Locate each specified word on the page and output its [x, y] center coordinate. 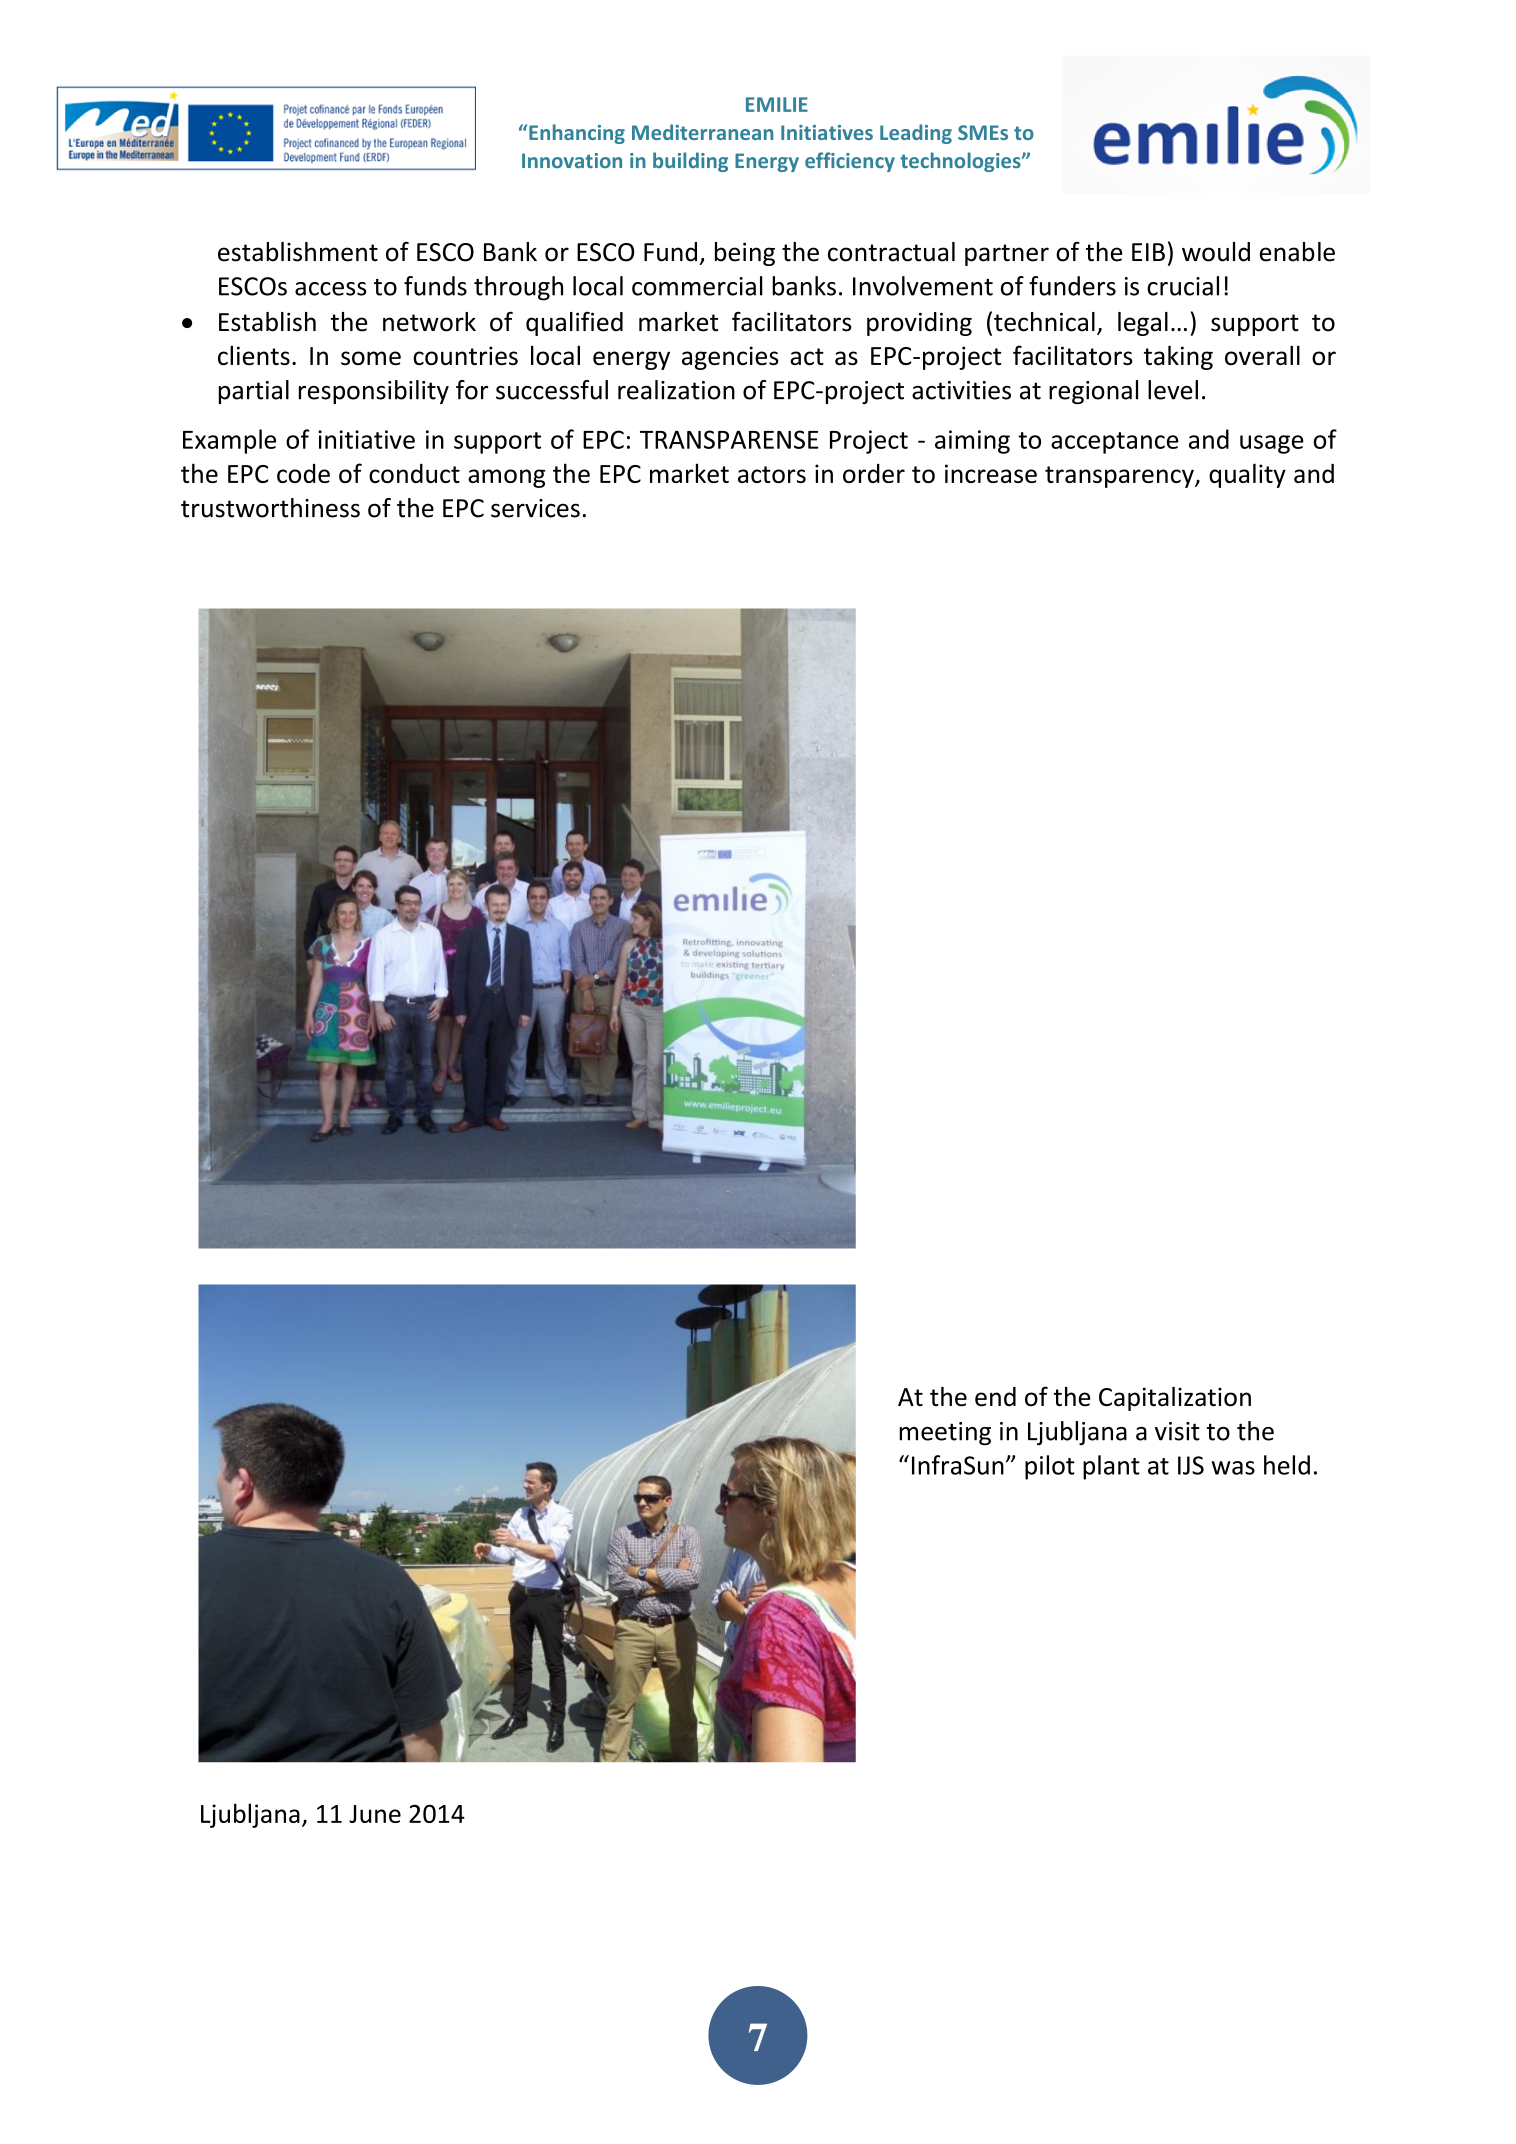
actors [772, 474]
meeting [945, 1433]
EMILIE [777, 104]
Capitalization [1175, 1399]
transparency [1120, 477]
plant [1111, 1467]
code [303, 473]
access [330, 289]
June [375, 1814]
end [995, 1397]
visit [1177, 1431]
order [874, 473]
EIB [1148, 252]
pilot [1050, 1467]
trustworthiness [270, 508]
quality [1247, 475]
